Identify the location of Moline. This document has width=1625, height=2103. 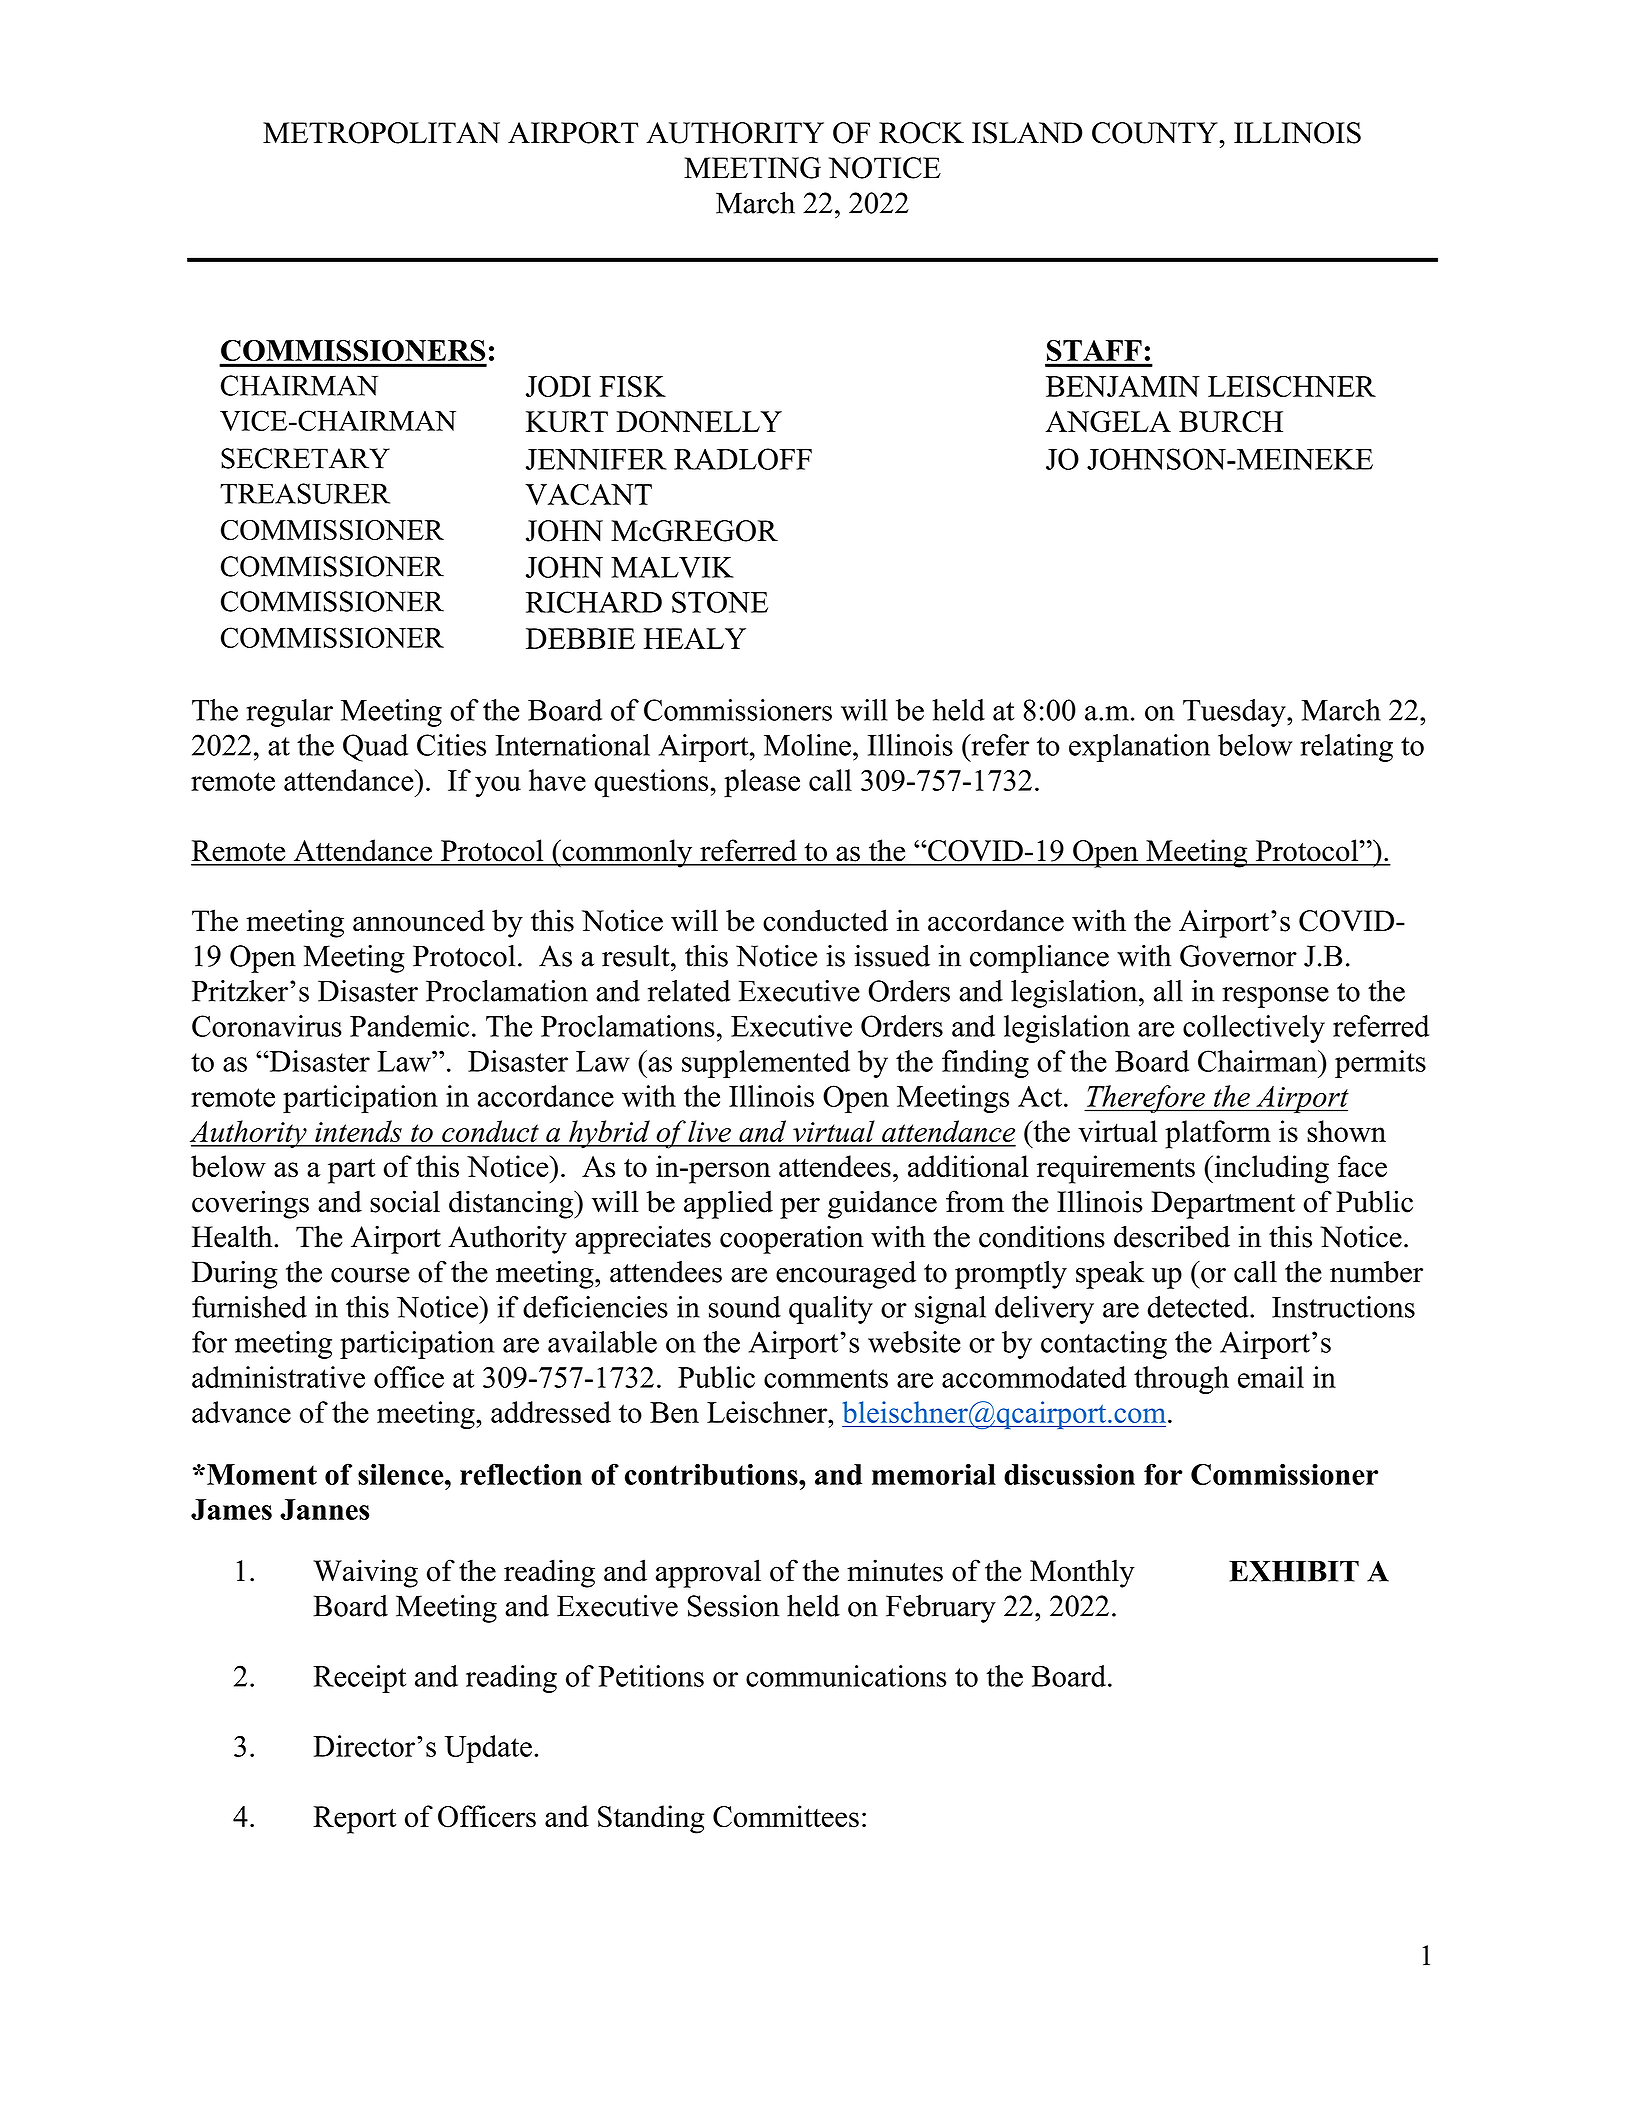
(807, 745).
